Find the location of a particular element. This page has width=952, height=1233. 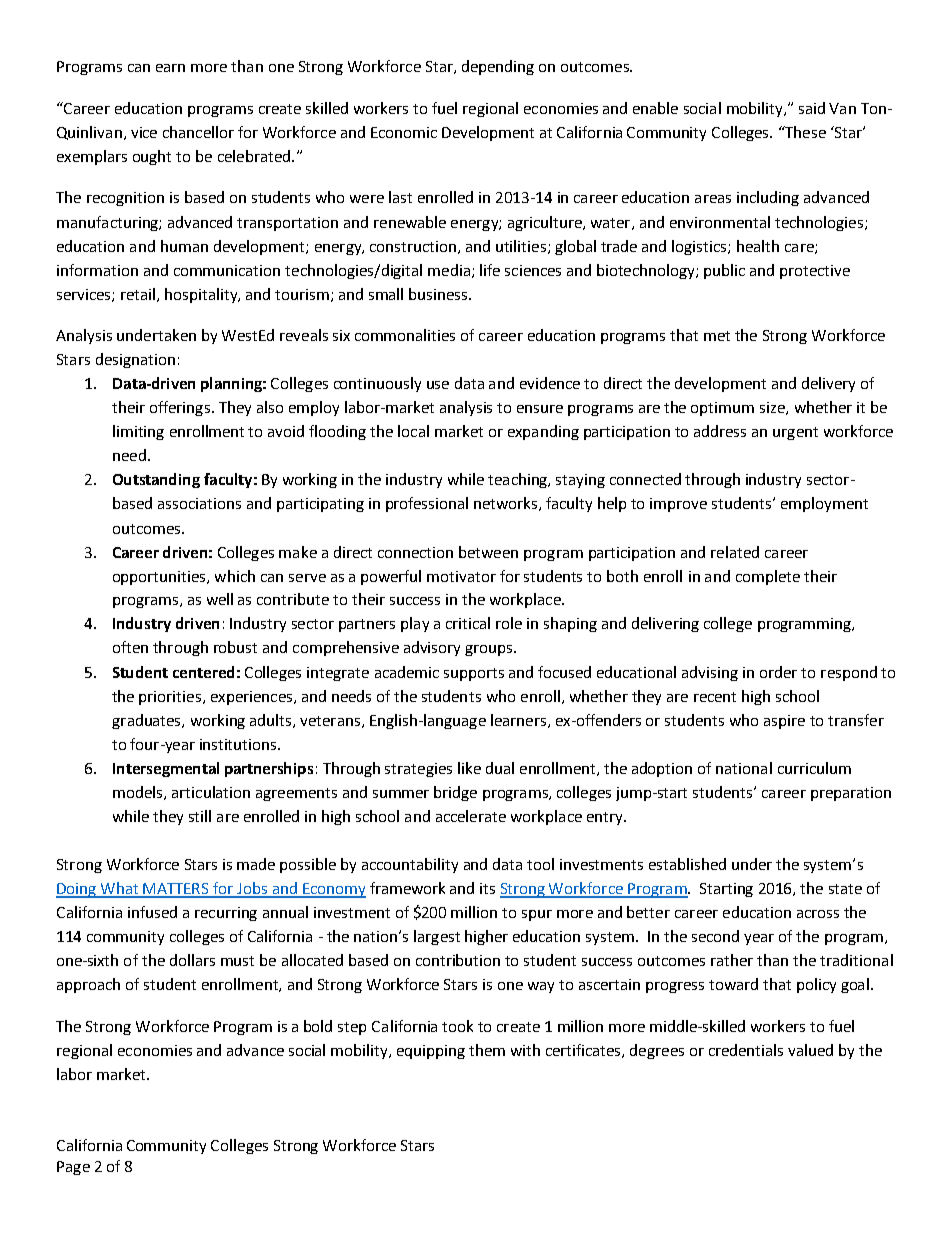

urgent is located at coordinates (795, 433).
